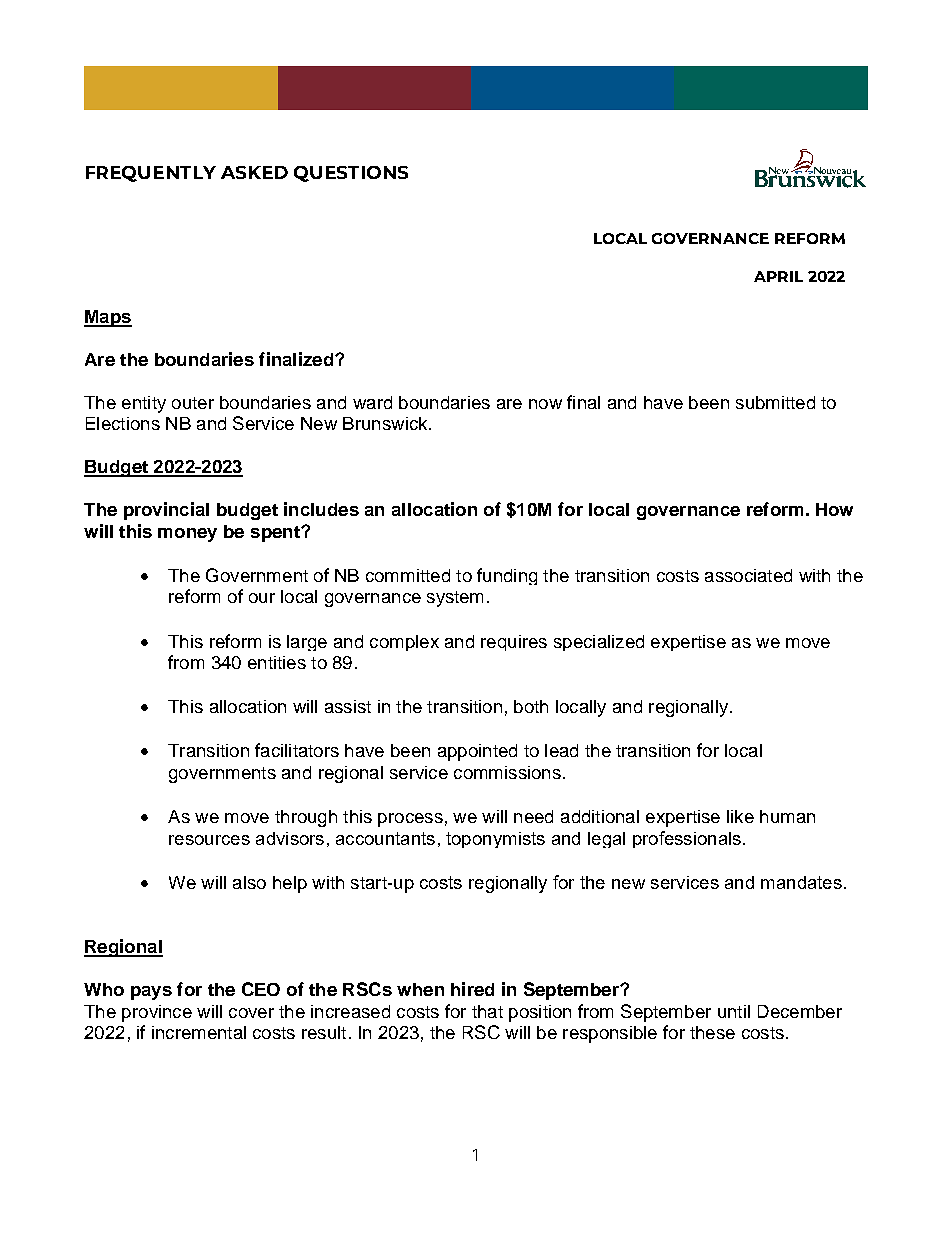 This document has width=952, height=1233. I want to click on APRIL, so click(778, 276).
